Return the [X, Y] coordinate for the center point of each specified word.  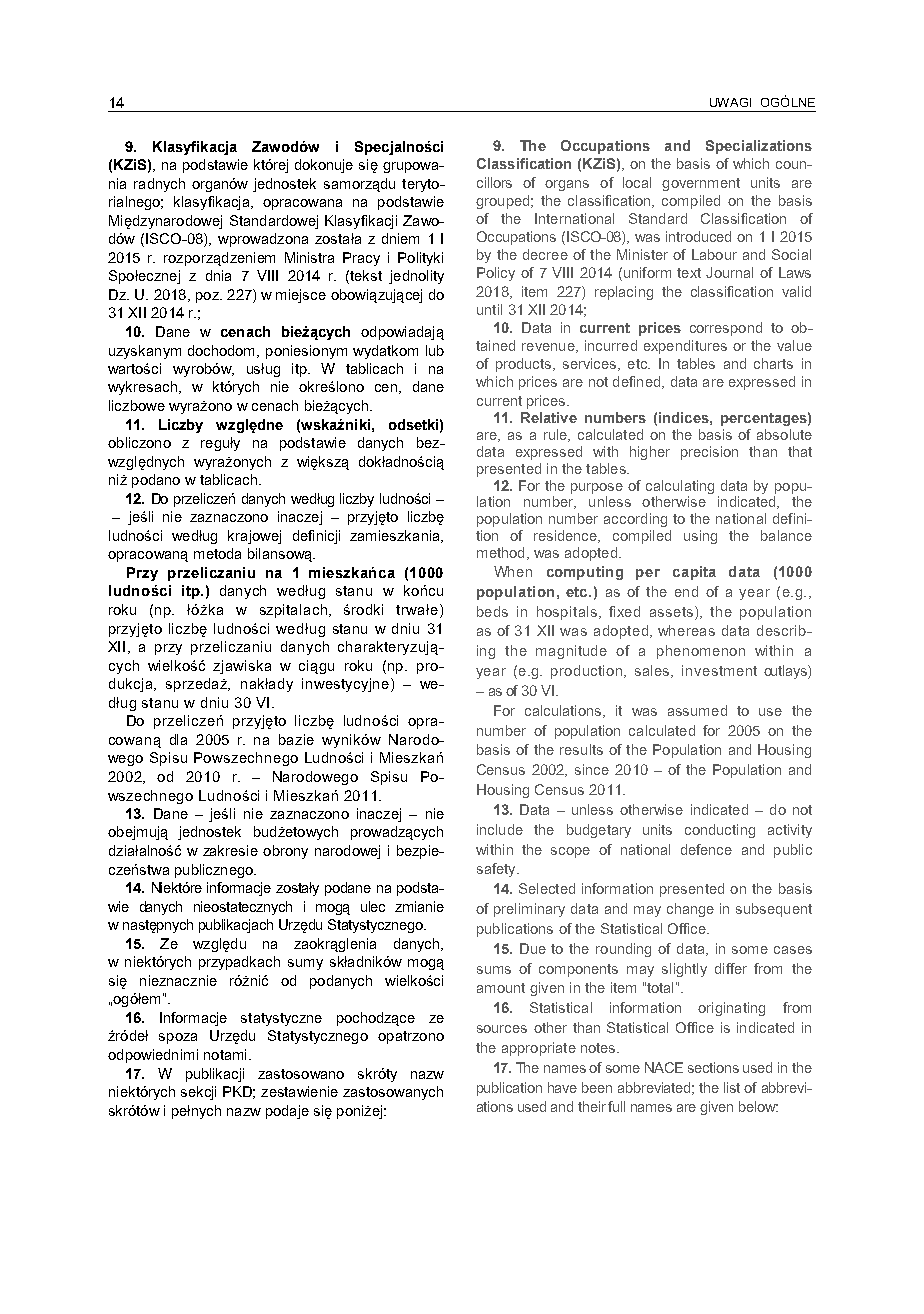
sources [502, 1029]
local [637, 182]
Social [791, 254]
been [597, 1087]
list [732, 1087]
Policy [496, 274]
